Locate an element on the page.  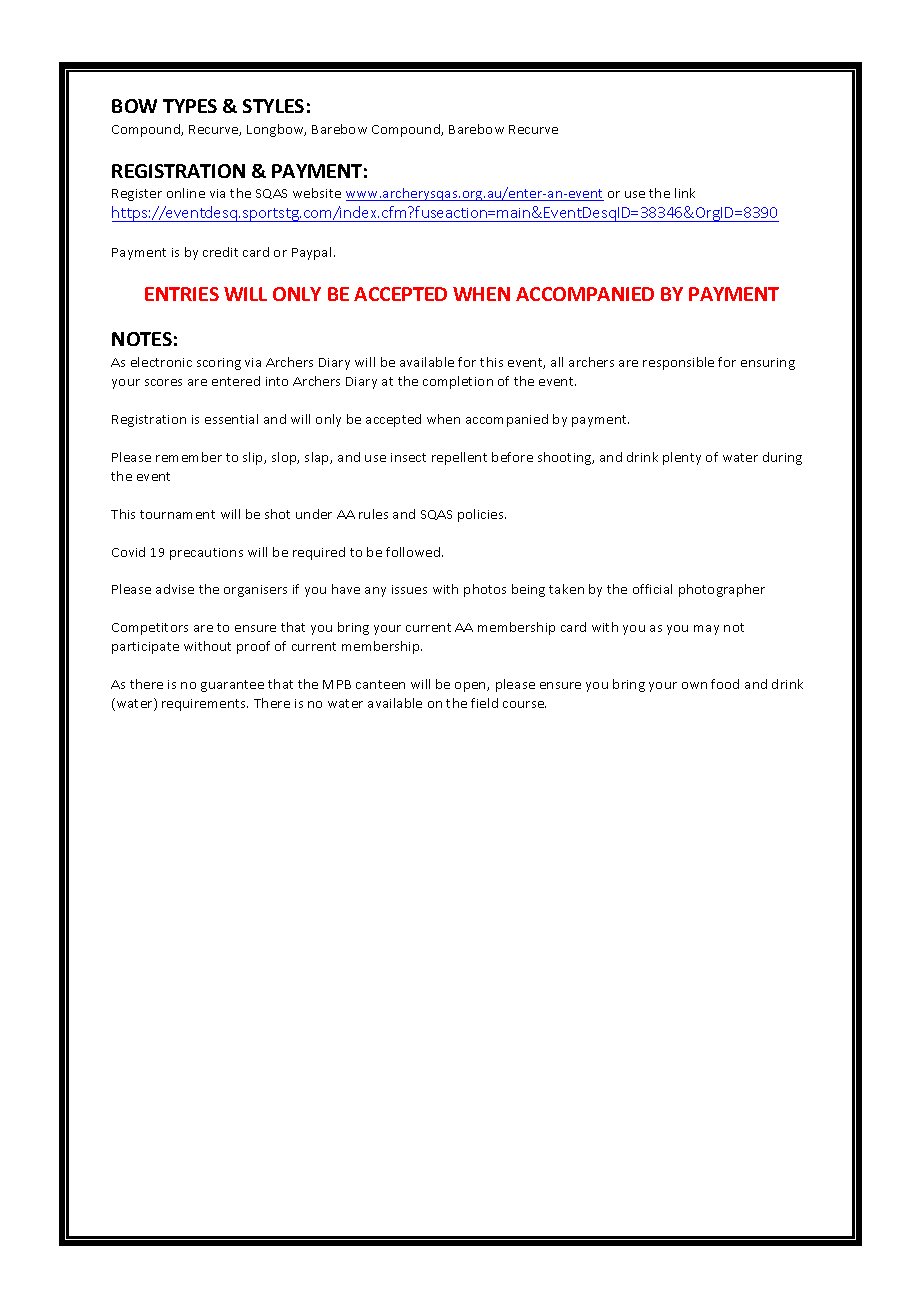
open is located at coordinates (471, 687).
